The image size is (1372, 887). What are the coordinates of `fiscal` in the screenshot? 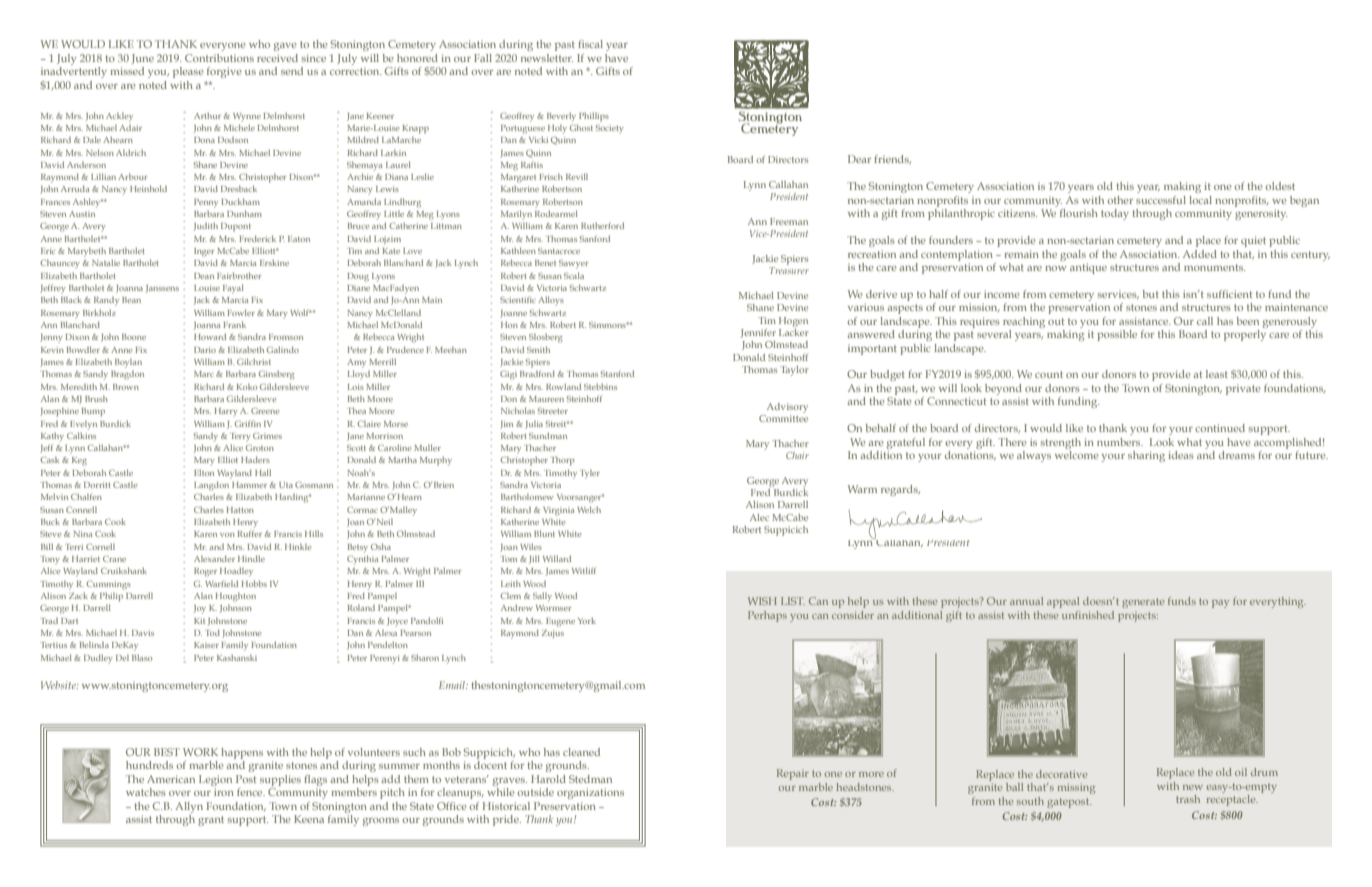 It's located at (590, 44).
